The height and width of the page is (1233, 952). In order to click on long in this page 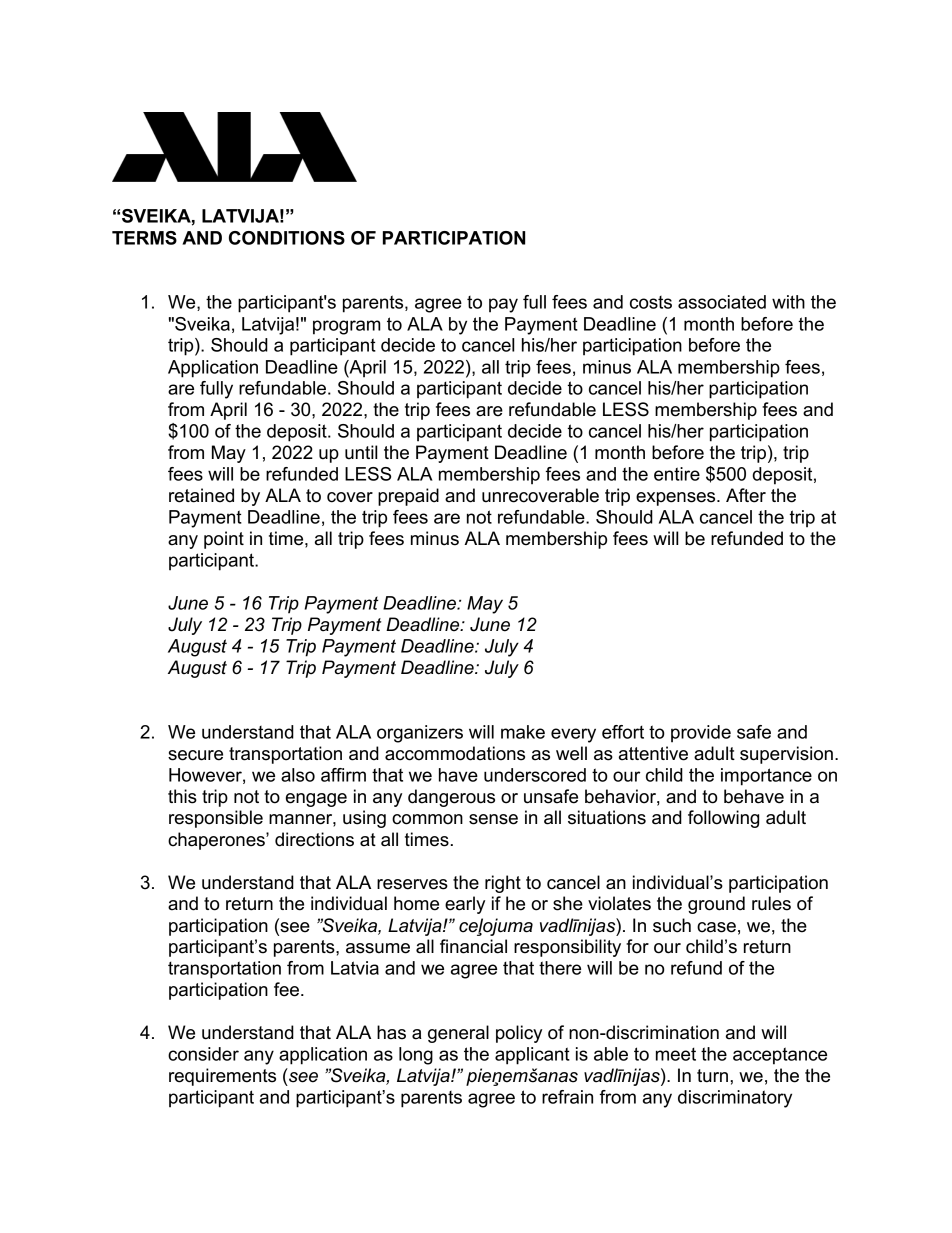, I will do `click(416, 1056)`.
